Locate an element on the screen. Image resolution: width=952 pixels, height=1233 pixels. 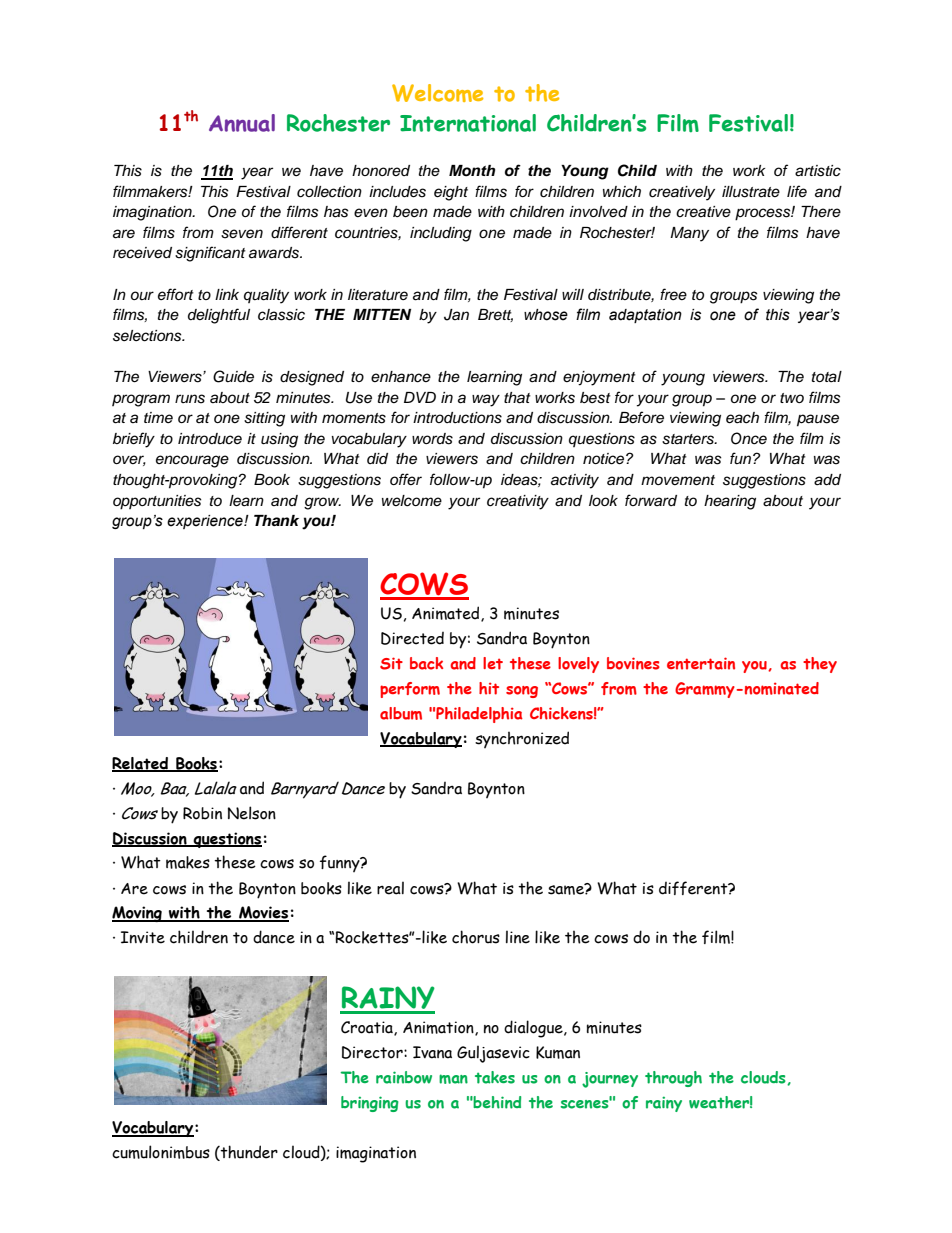
Robin is located at coordinates (202, 813).
